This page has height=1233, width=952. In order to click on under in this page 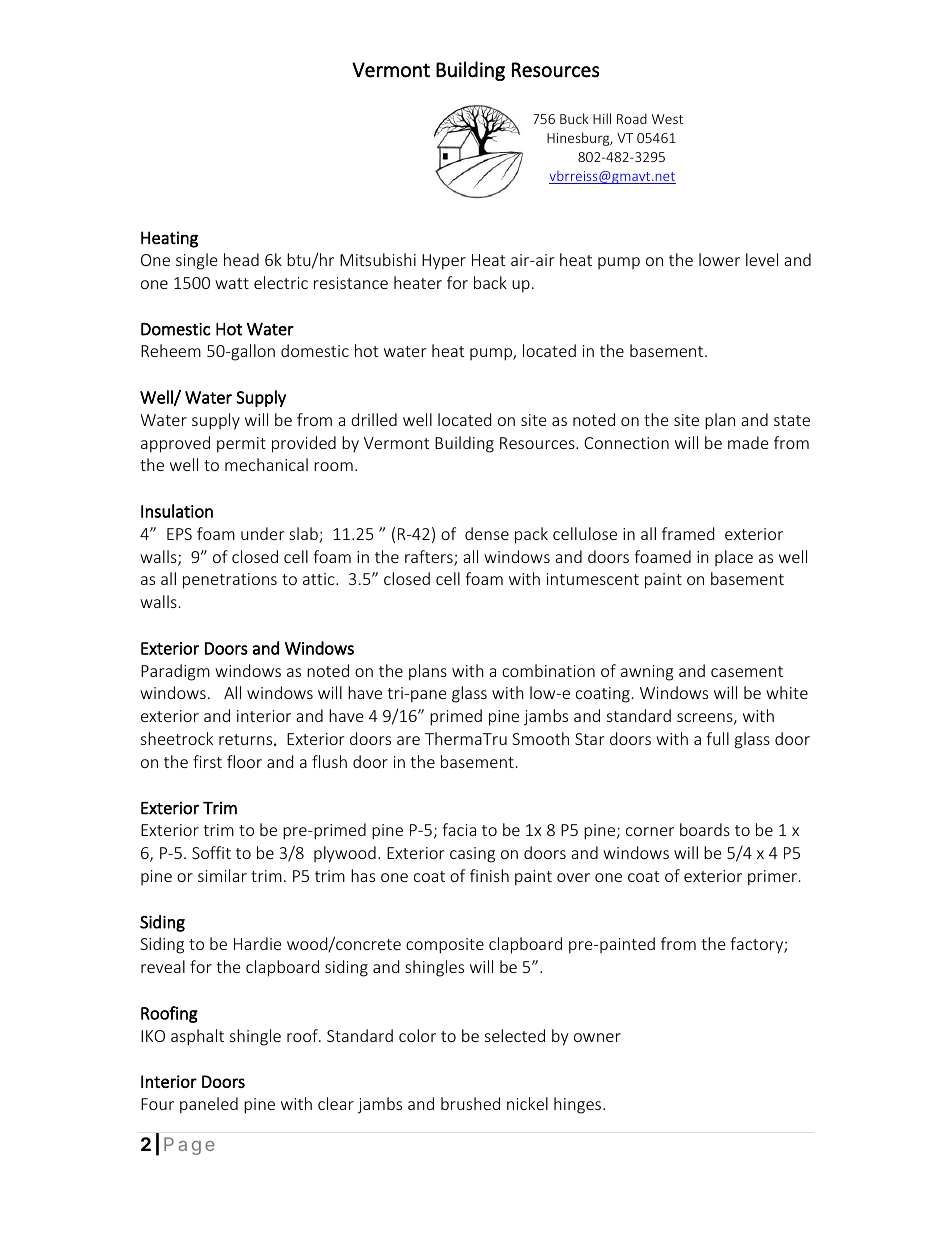, I will do `click(262, 533)`.
